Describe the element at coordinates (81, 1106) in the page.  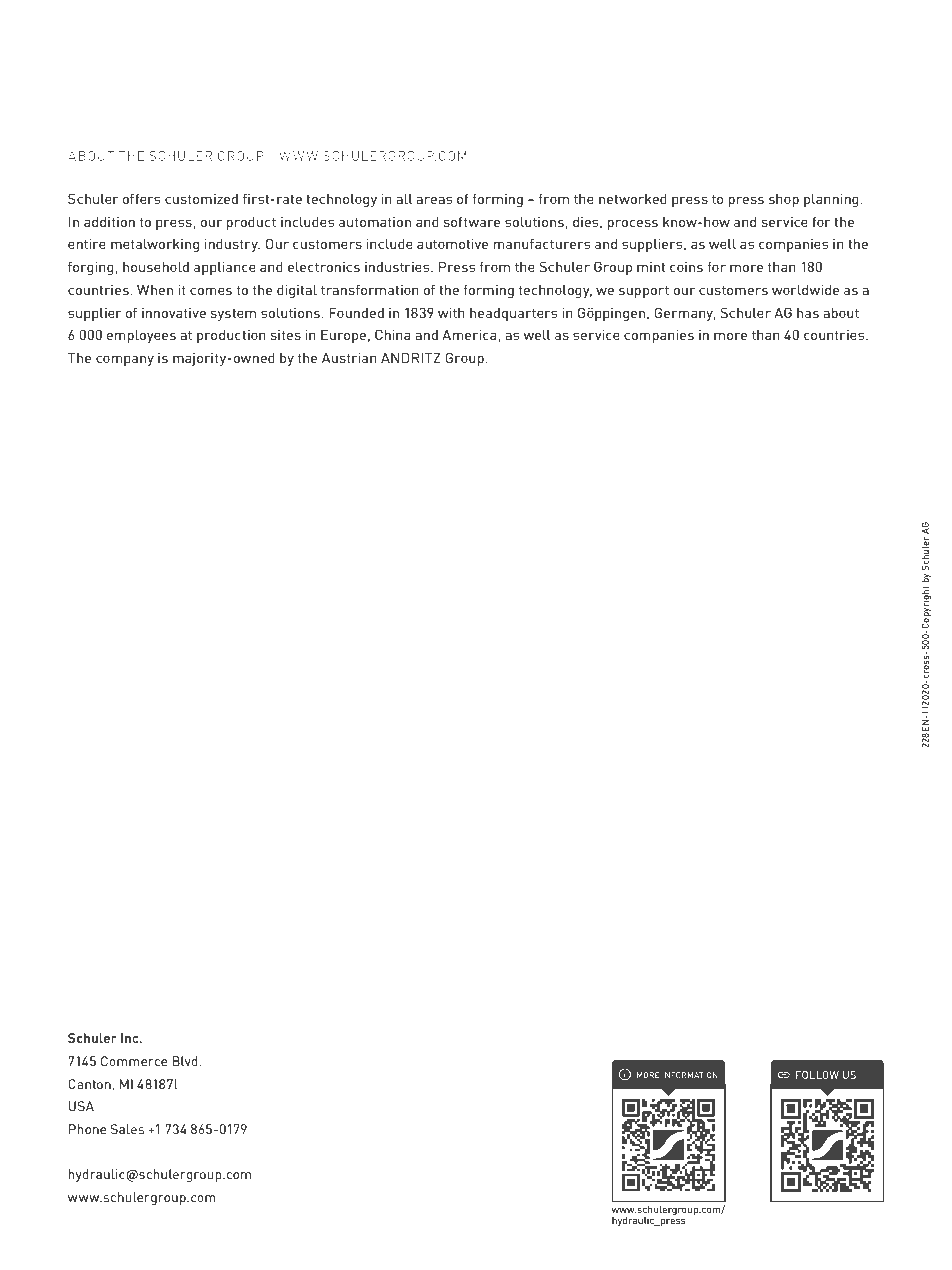
I see `USA` at that location.
